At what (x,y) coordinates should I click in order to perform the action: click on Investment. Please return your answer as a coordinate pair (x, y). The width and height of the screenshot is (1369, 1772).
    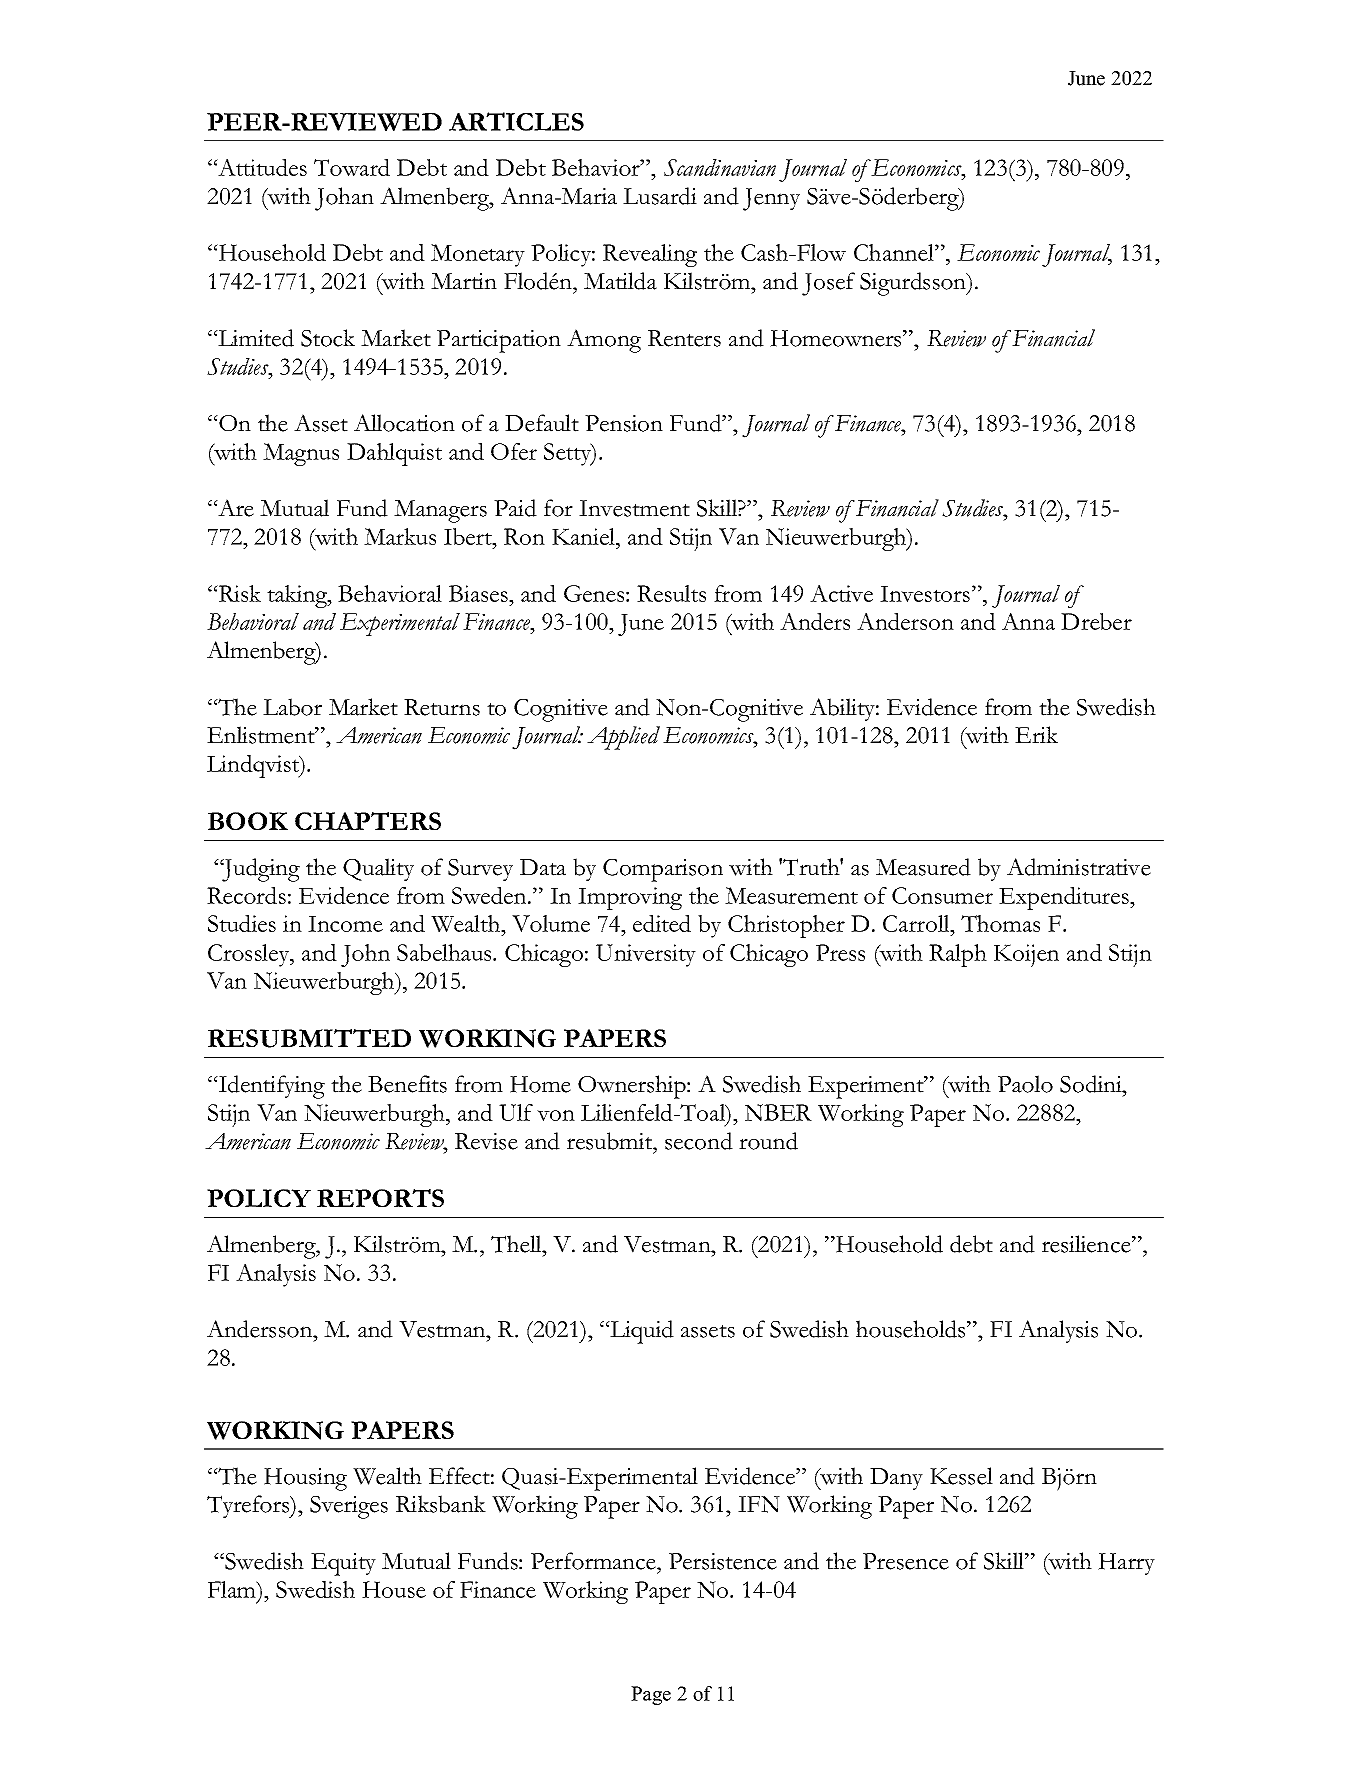
    Looking at the image, I should click on (634, 508).
